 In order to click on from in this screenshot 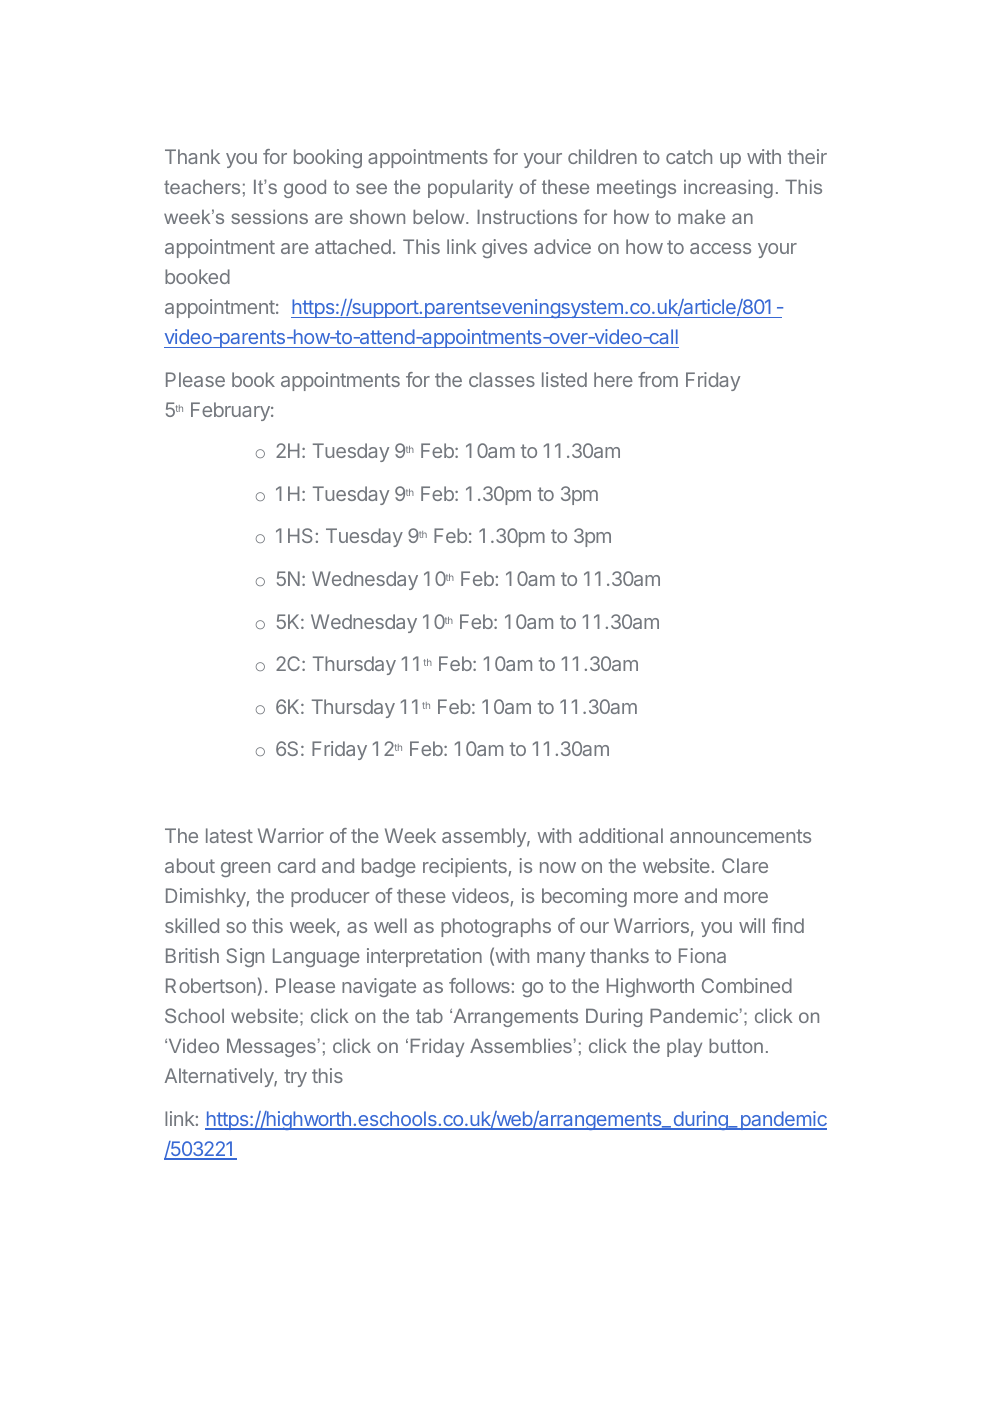, I will do `click(658, 379)`.
